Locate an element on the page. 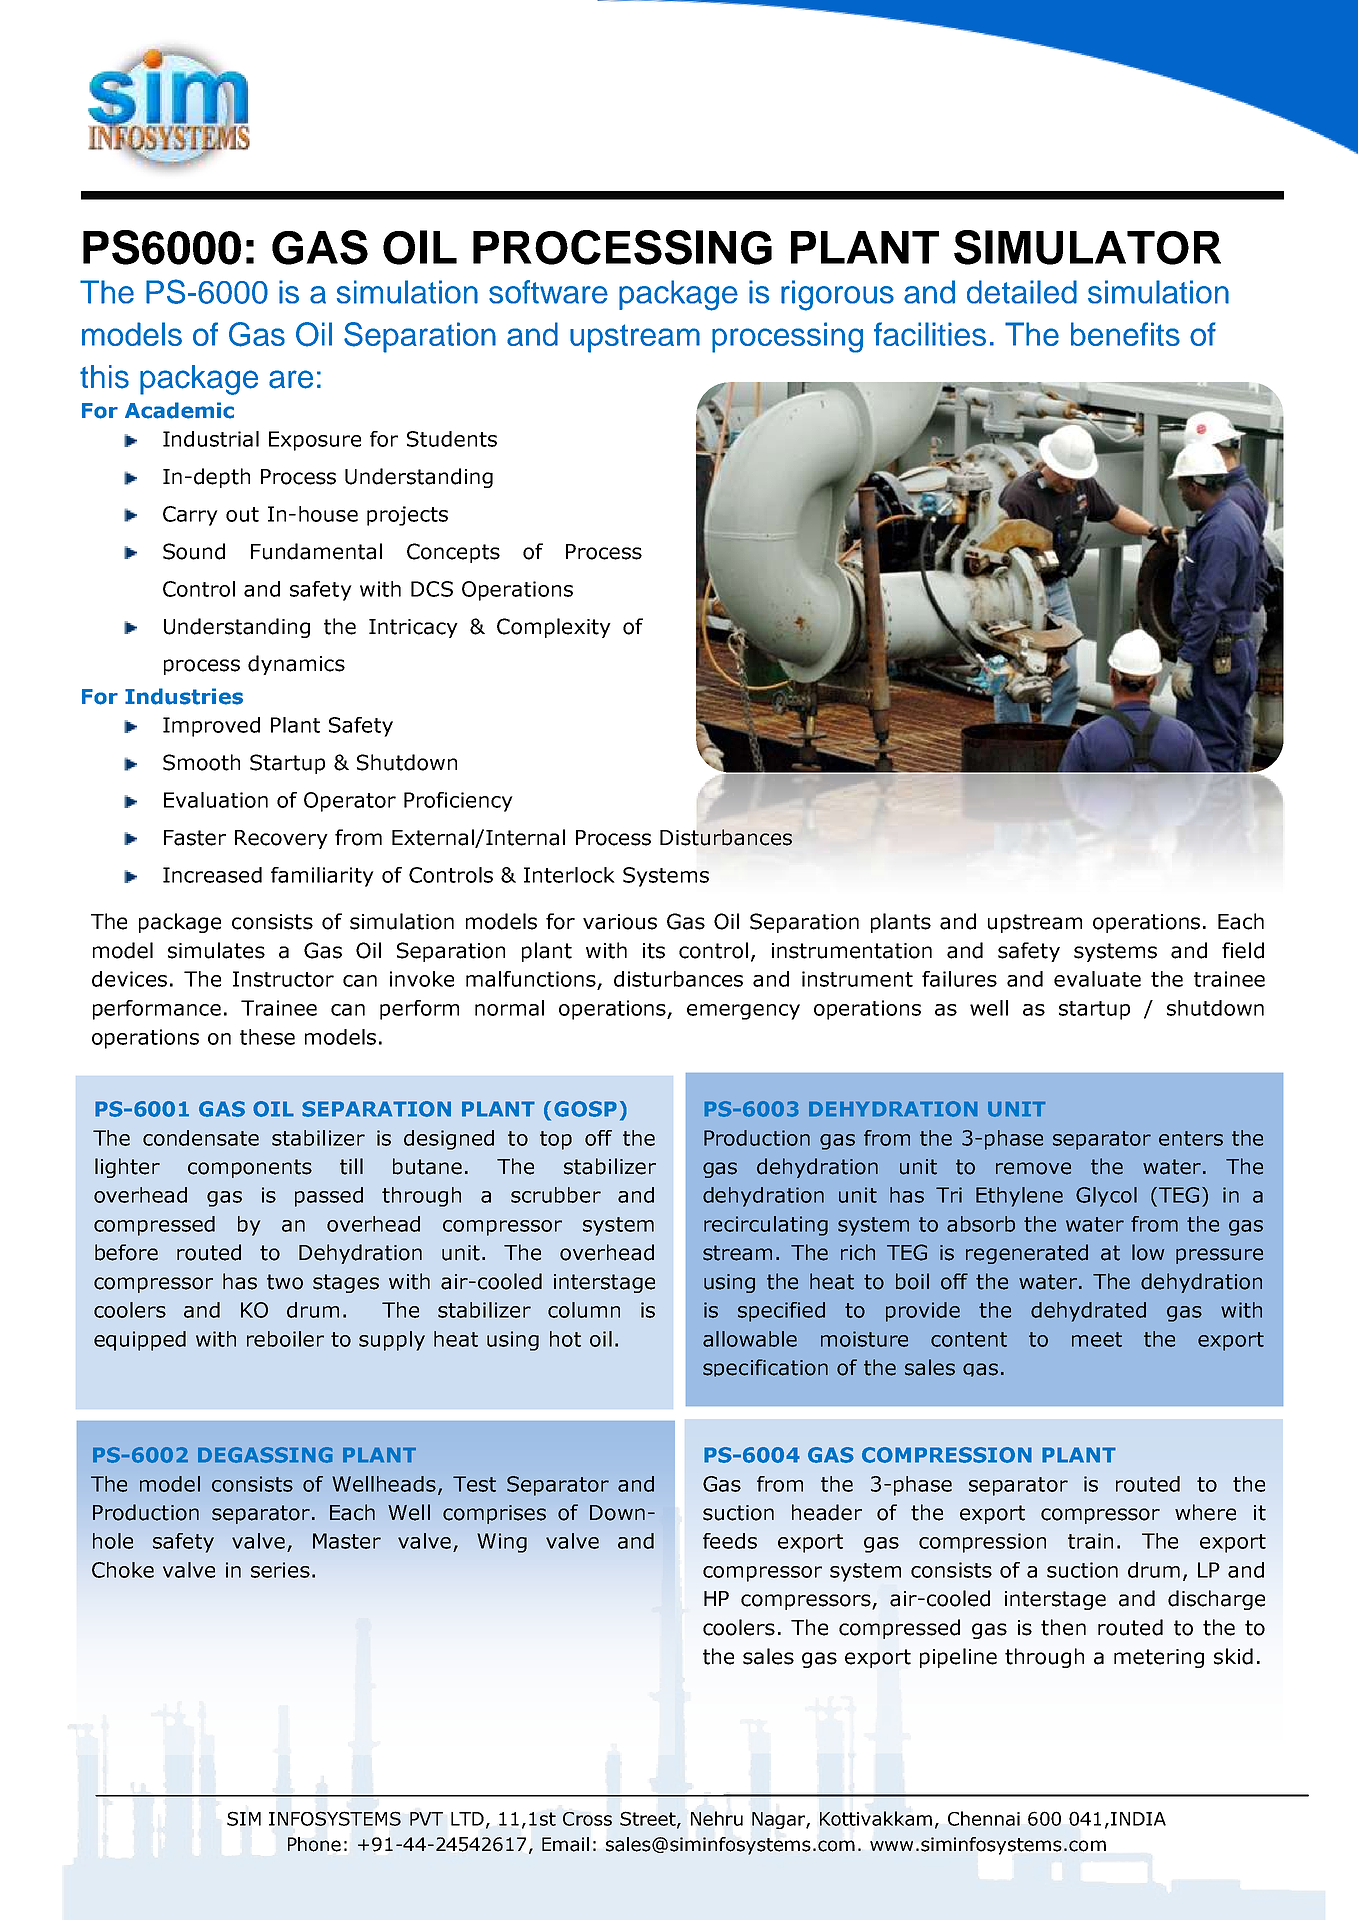 This page has height=1920, width=1358. Nehru is located at coordinates (717, 1818).
